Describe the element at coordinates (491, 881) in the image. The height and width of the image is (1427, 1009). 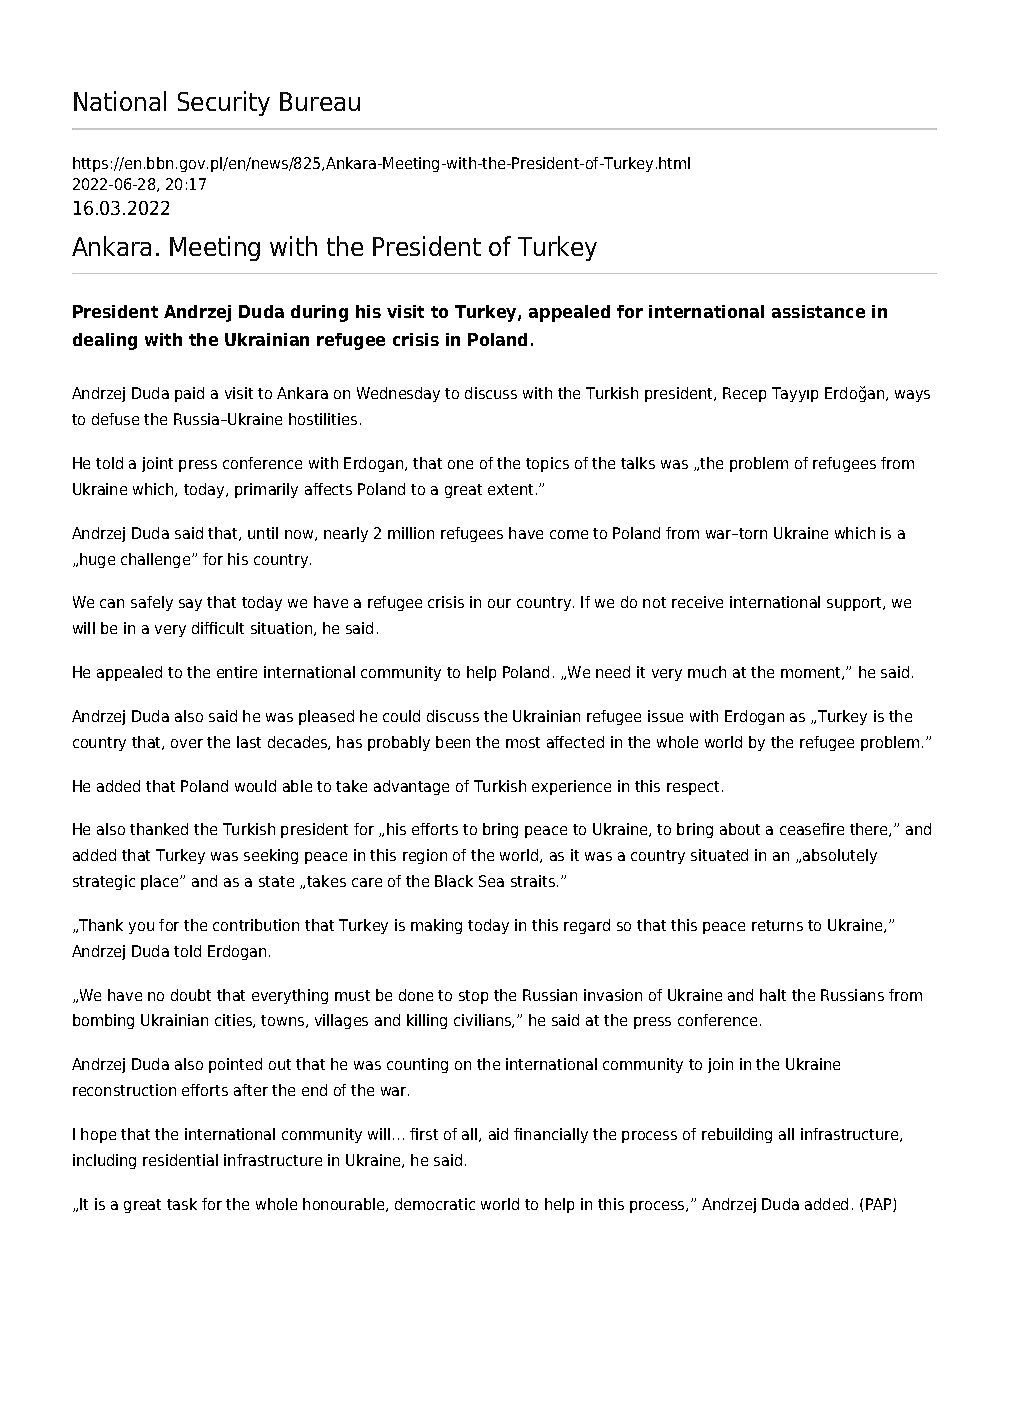
I see `Sea` at that location.
